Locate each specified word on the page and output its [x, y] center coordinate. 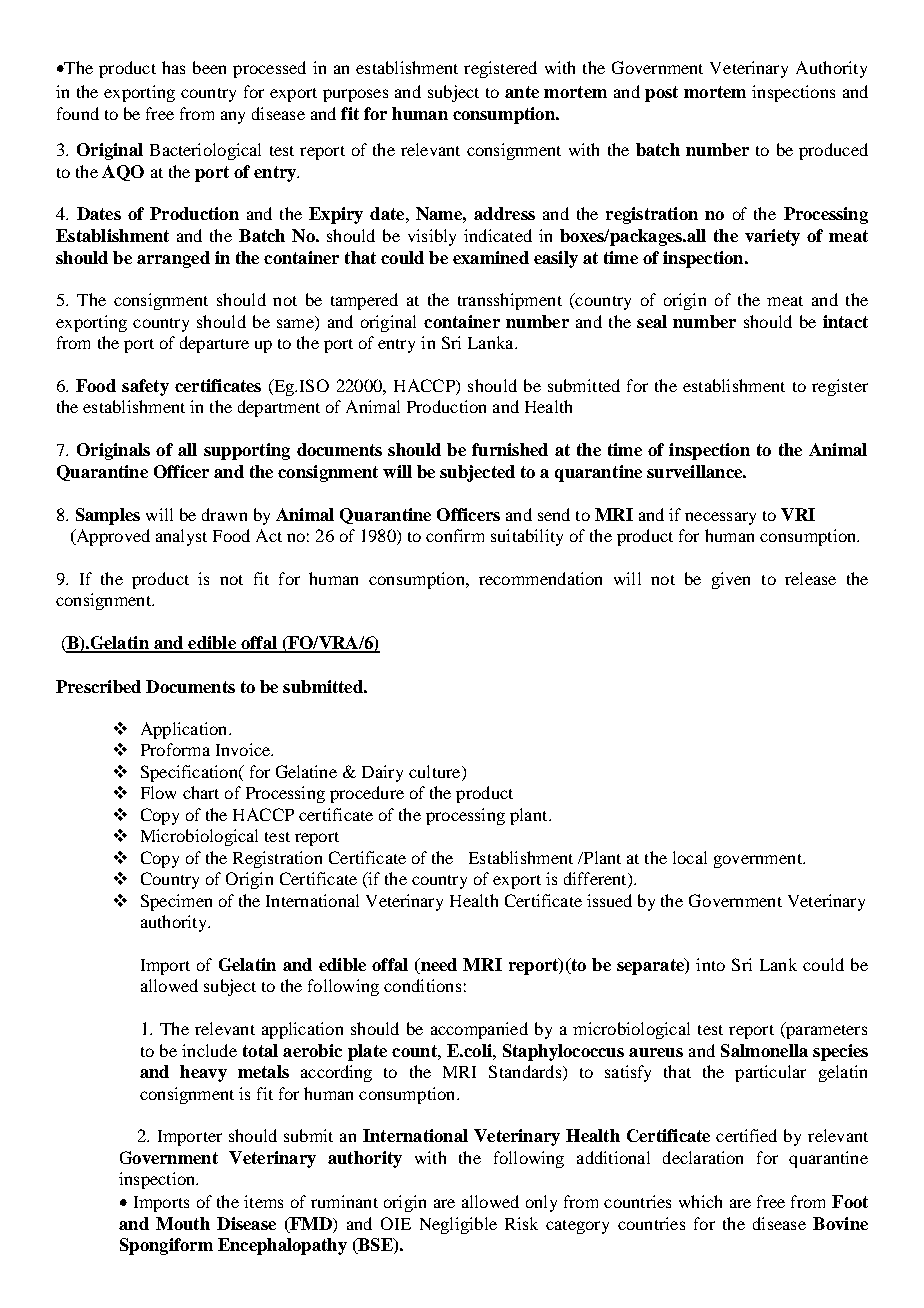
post [661, 94]
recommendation [540, 578]
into [710, 964]
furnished [510, 449]
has [173, 67]
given [731, 580]
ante [522, 92]
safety [145, 387]
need [438, 966]
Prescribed [98, 686]
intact [845, 321]
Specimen [176, 902]
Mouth [183, 1223]
